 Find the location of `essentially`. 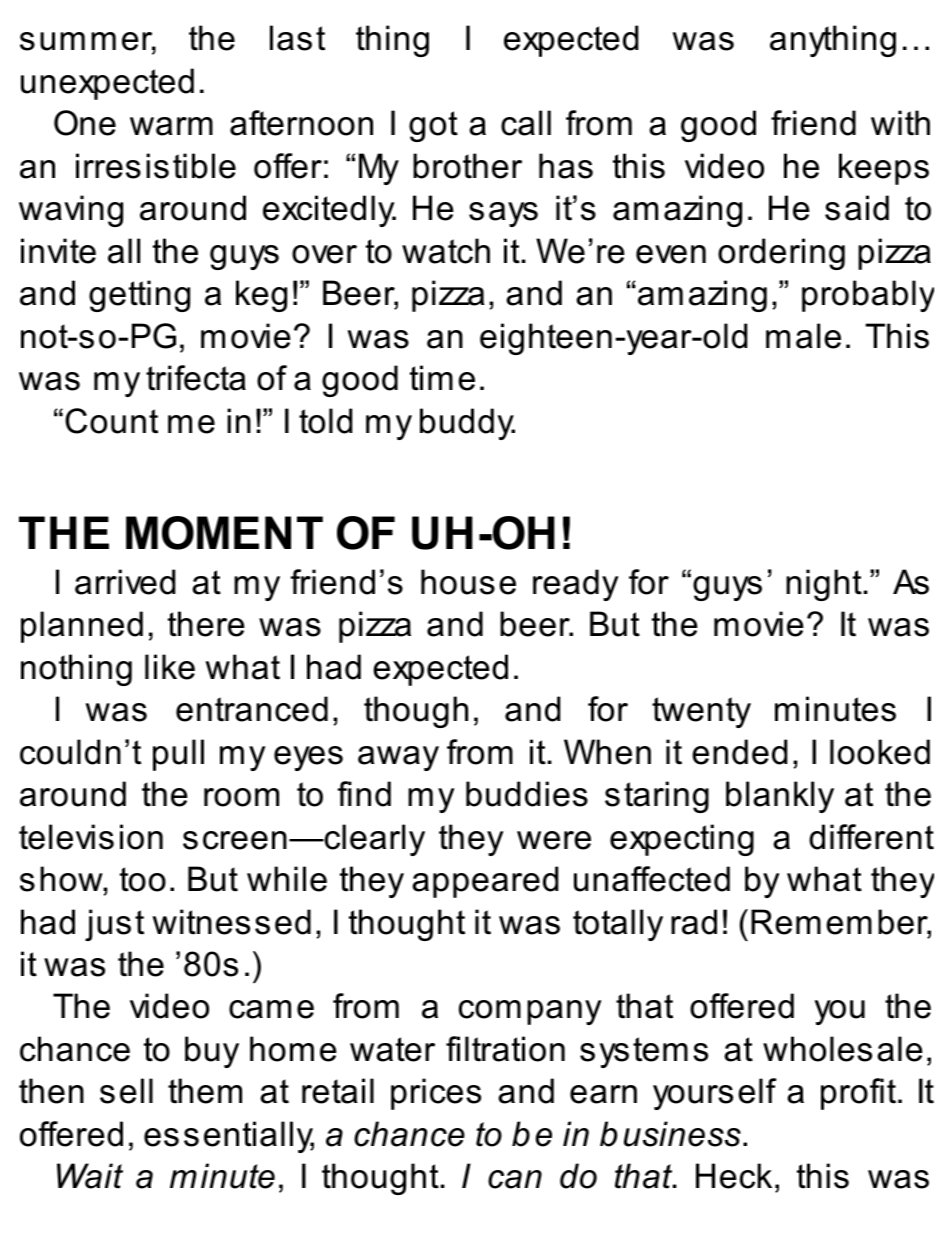

essentially is located at coordinates (229, 1137).
